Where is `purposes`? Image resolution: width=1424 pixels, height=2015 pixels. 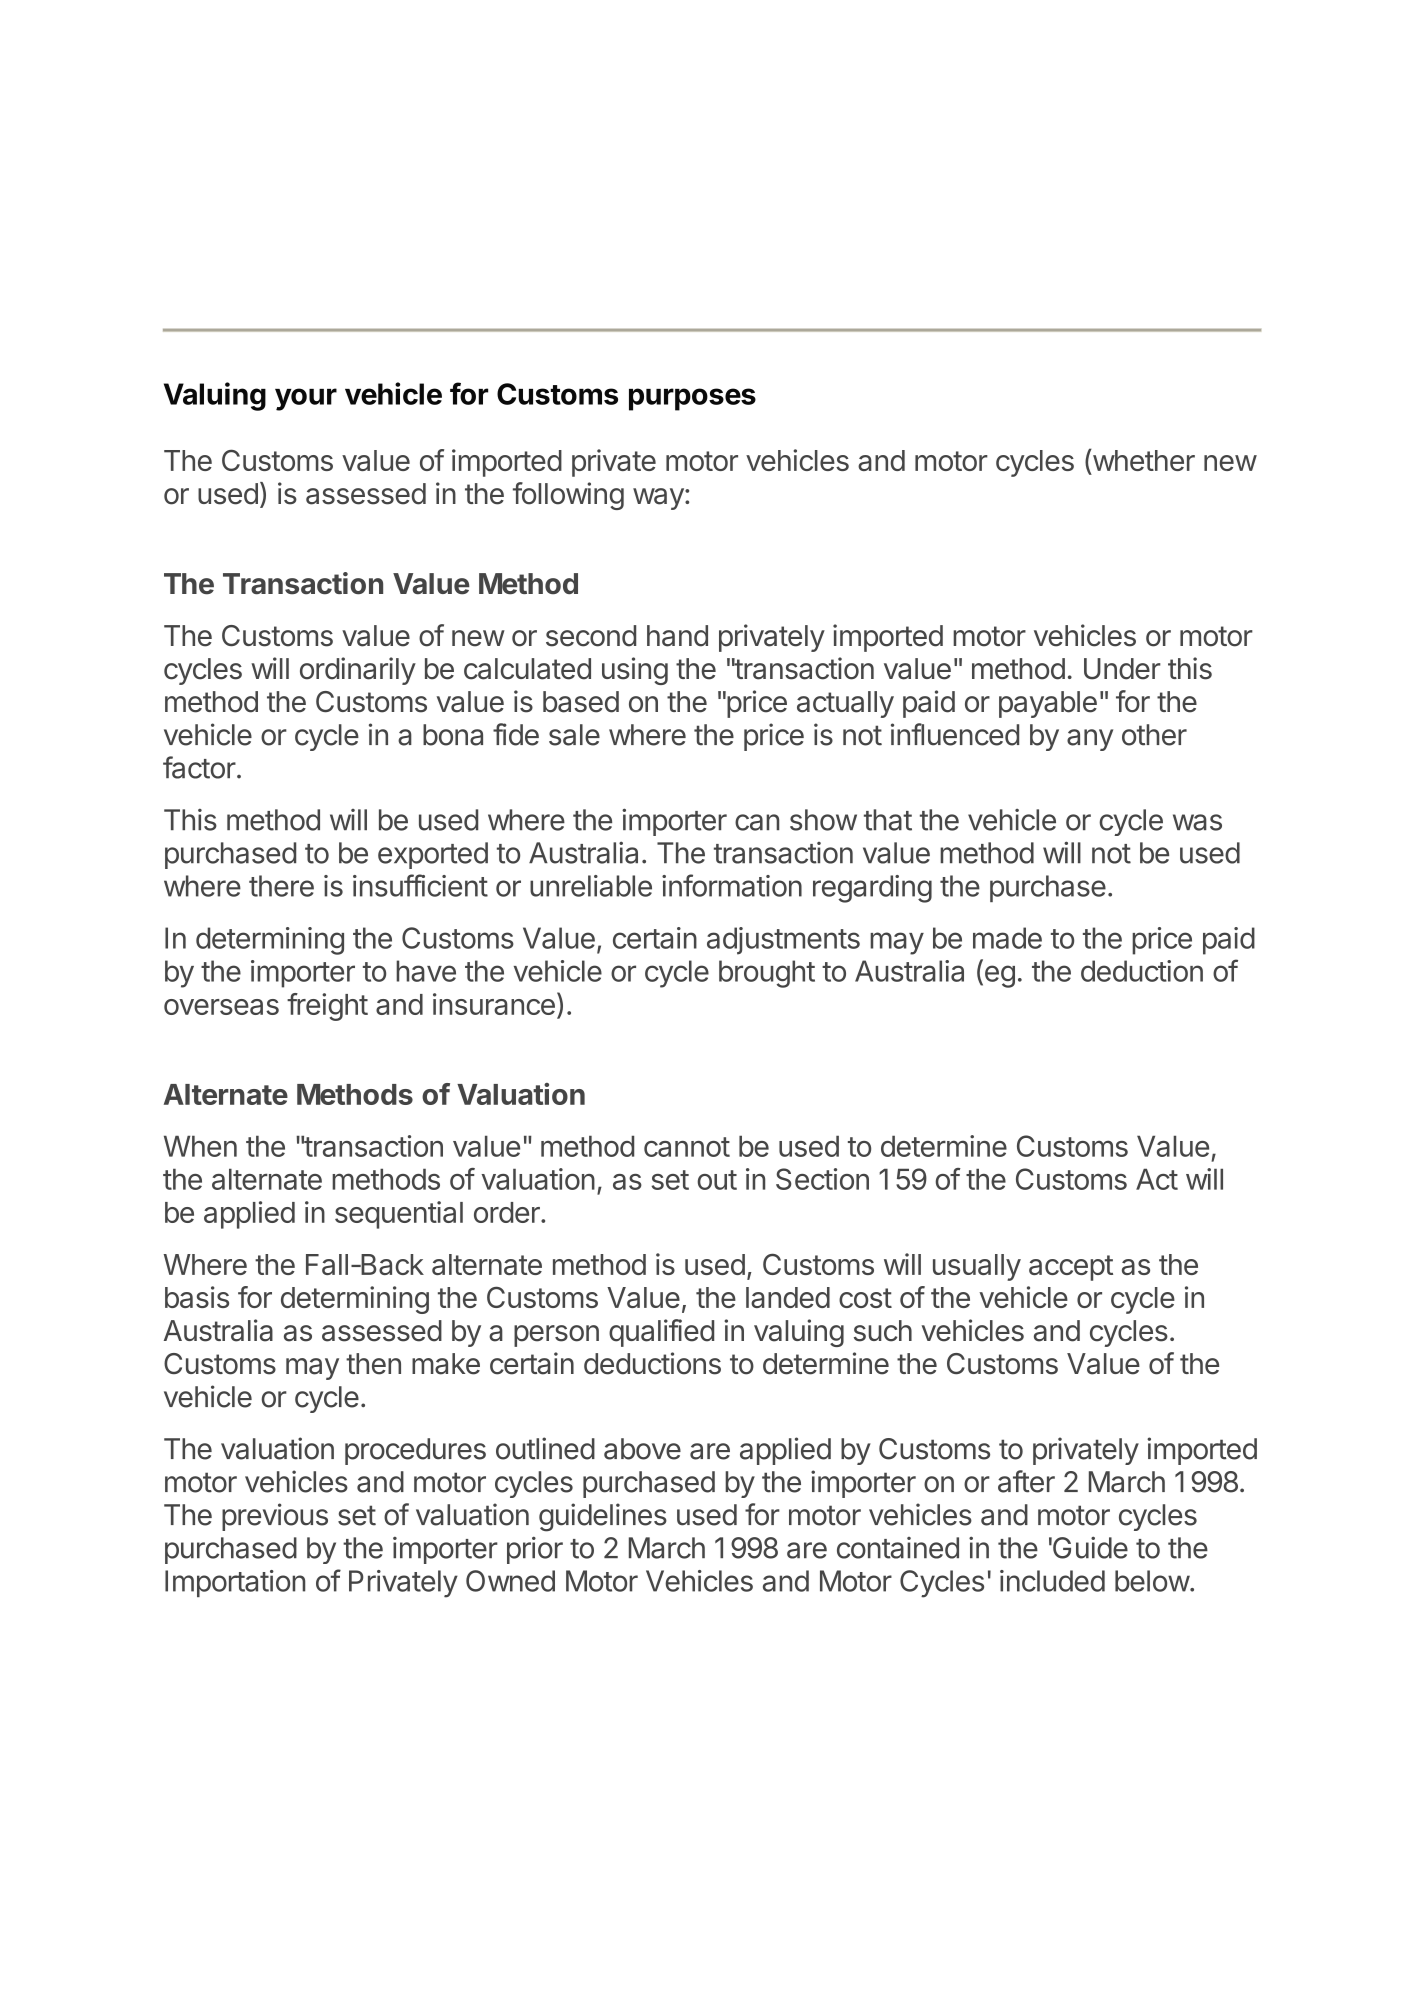
purposes is located at coordinates (692, 399).
